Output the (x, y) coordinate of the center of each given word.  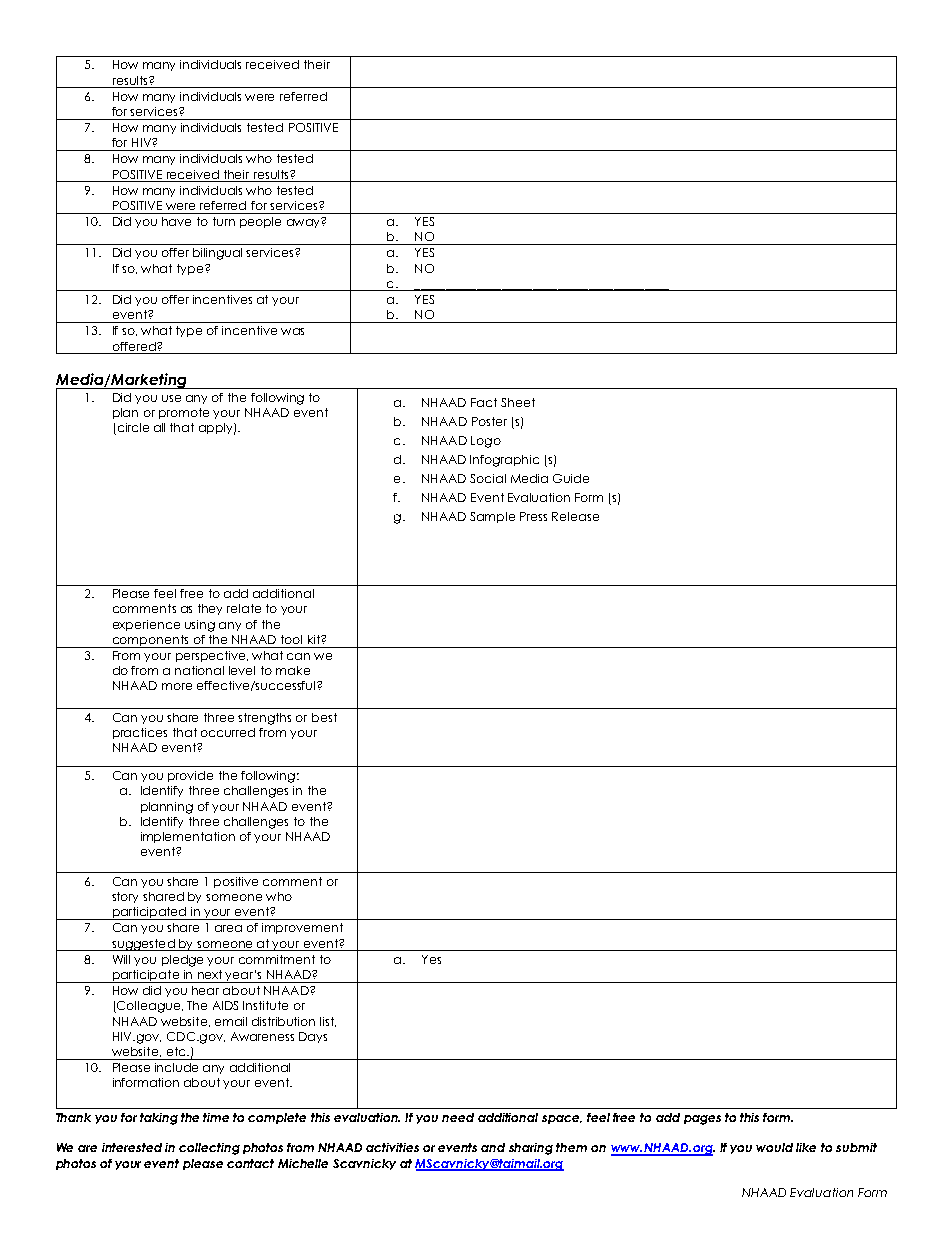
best (324, 717)
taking (159, 1119)
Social (488, 478)
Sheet (518, 402)
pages (702, 1120)
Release (575, 516)
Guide (571, 478)
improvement (302, 928)
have (176, 221)
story (125, 897)
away (304, 223)
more (177, 686)
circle (132, 429)
